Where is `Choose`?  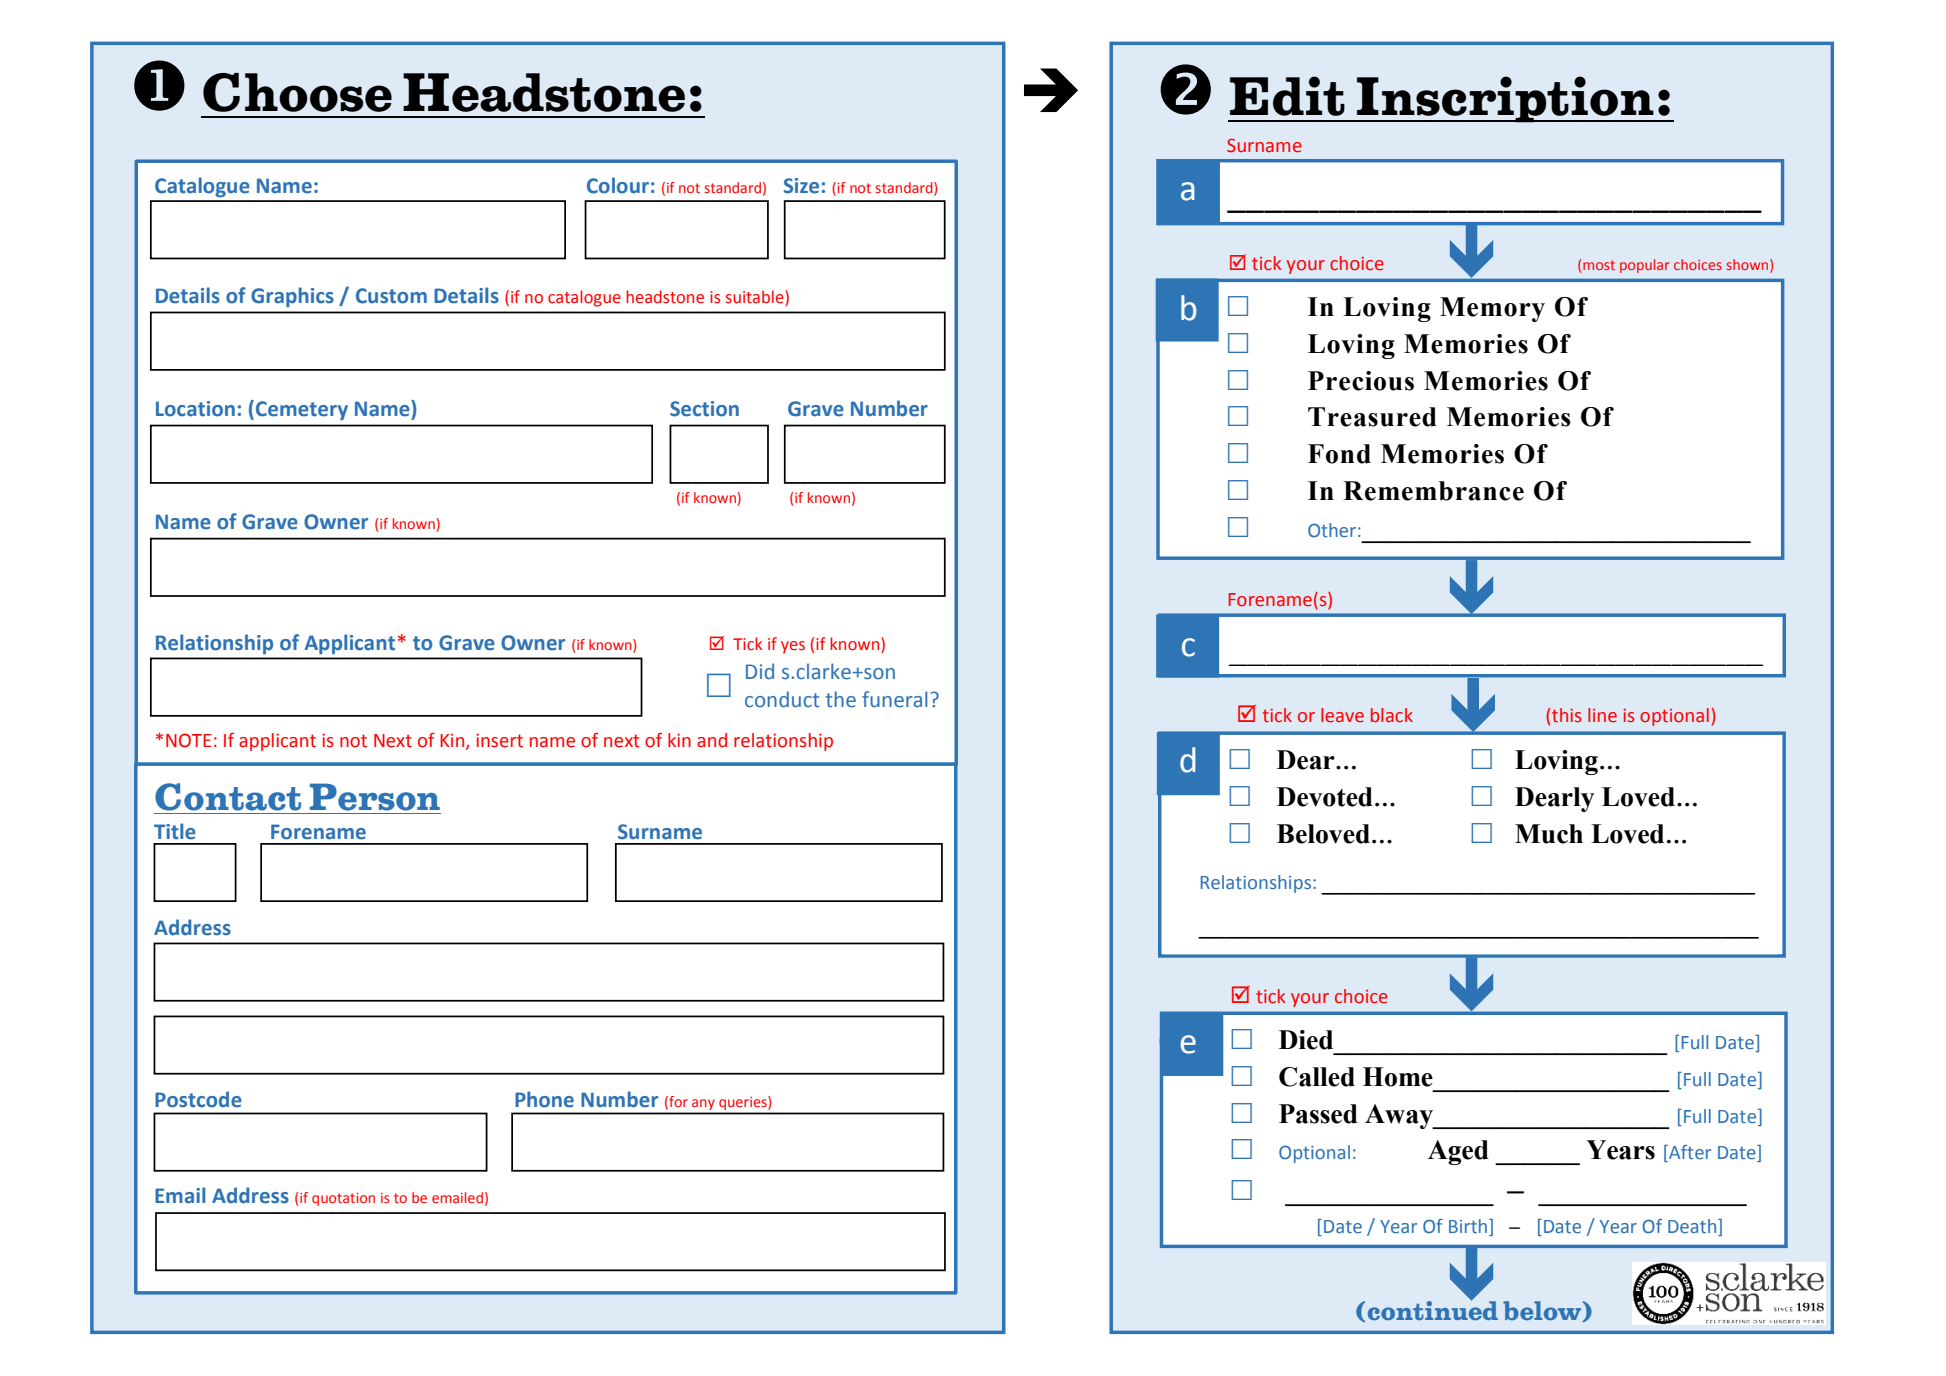
Choose is located at coordinates (297, 92).
